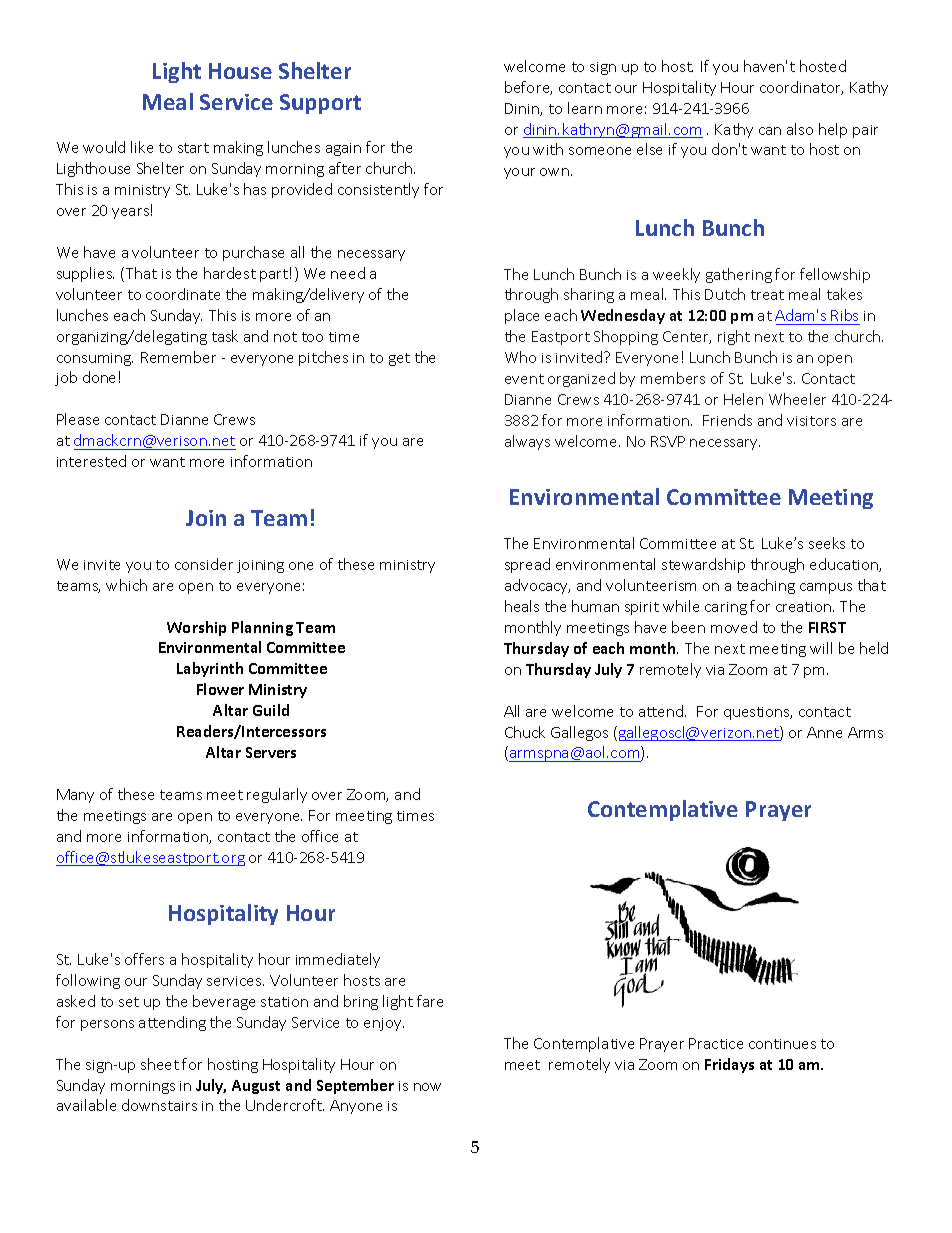 The height and width of the screenshot is (1233, 952). What do you see at coordinates (548, 149) in the screenshot?
I see `with` at bounding box center [548, 149].
